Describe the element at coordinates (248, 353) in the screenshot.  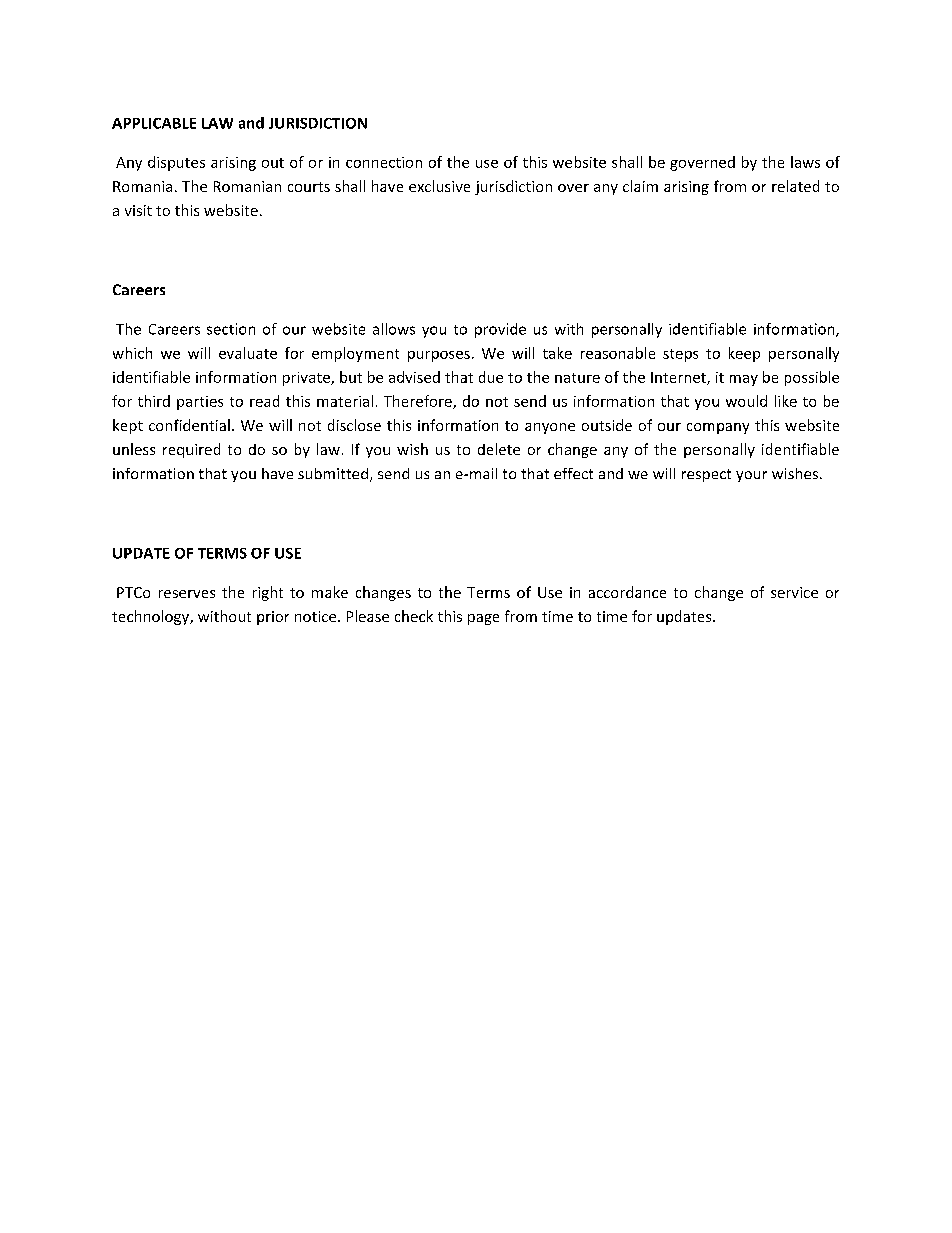
I see `evaluate` at that location.
